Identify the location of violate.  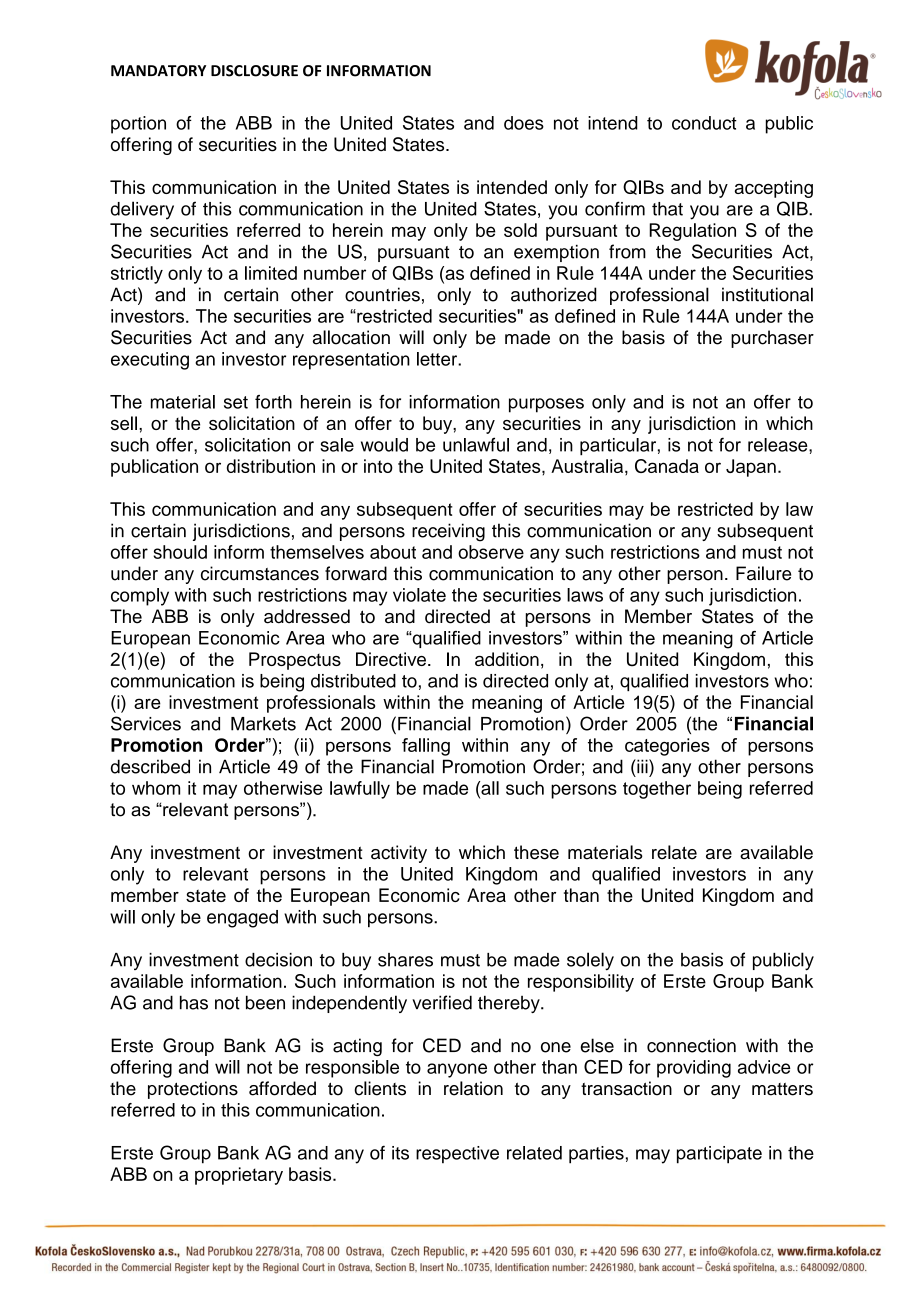
(419, 595).
